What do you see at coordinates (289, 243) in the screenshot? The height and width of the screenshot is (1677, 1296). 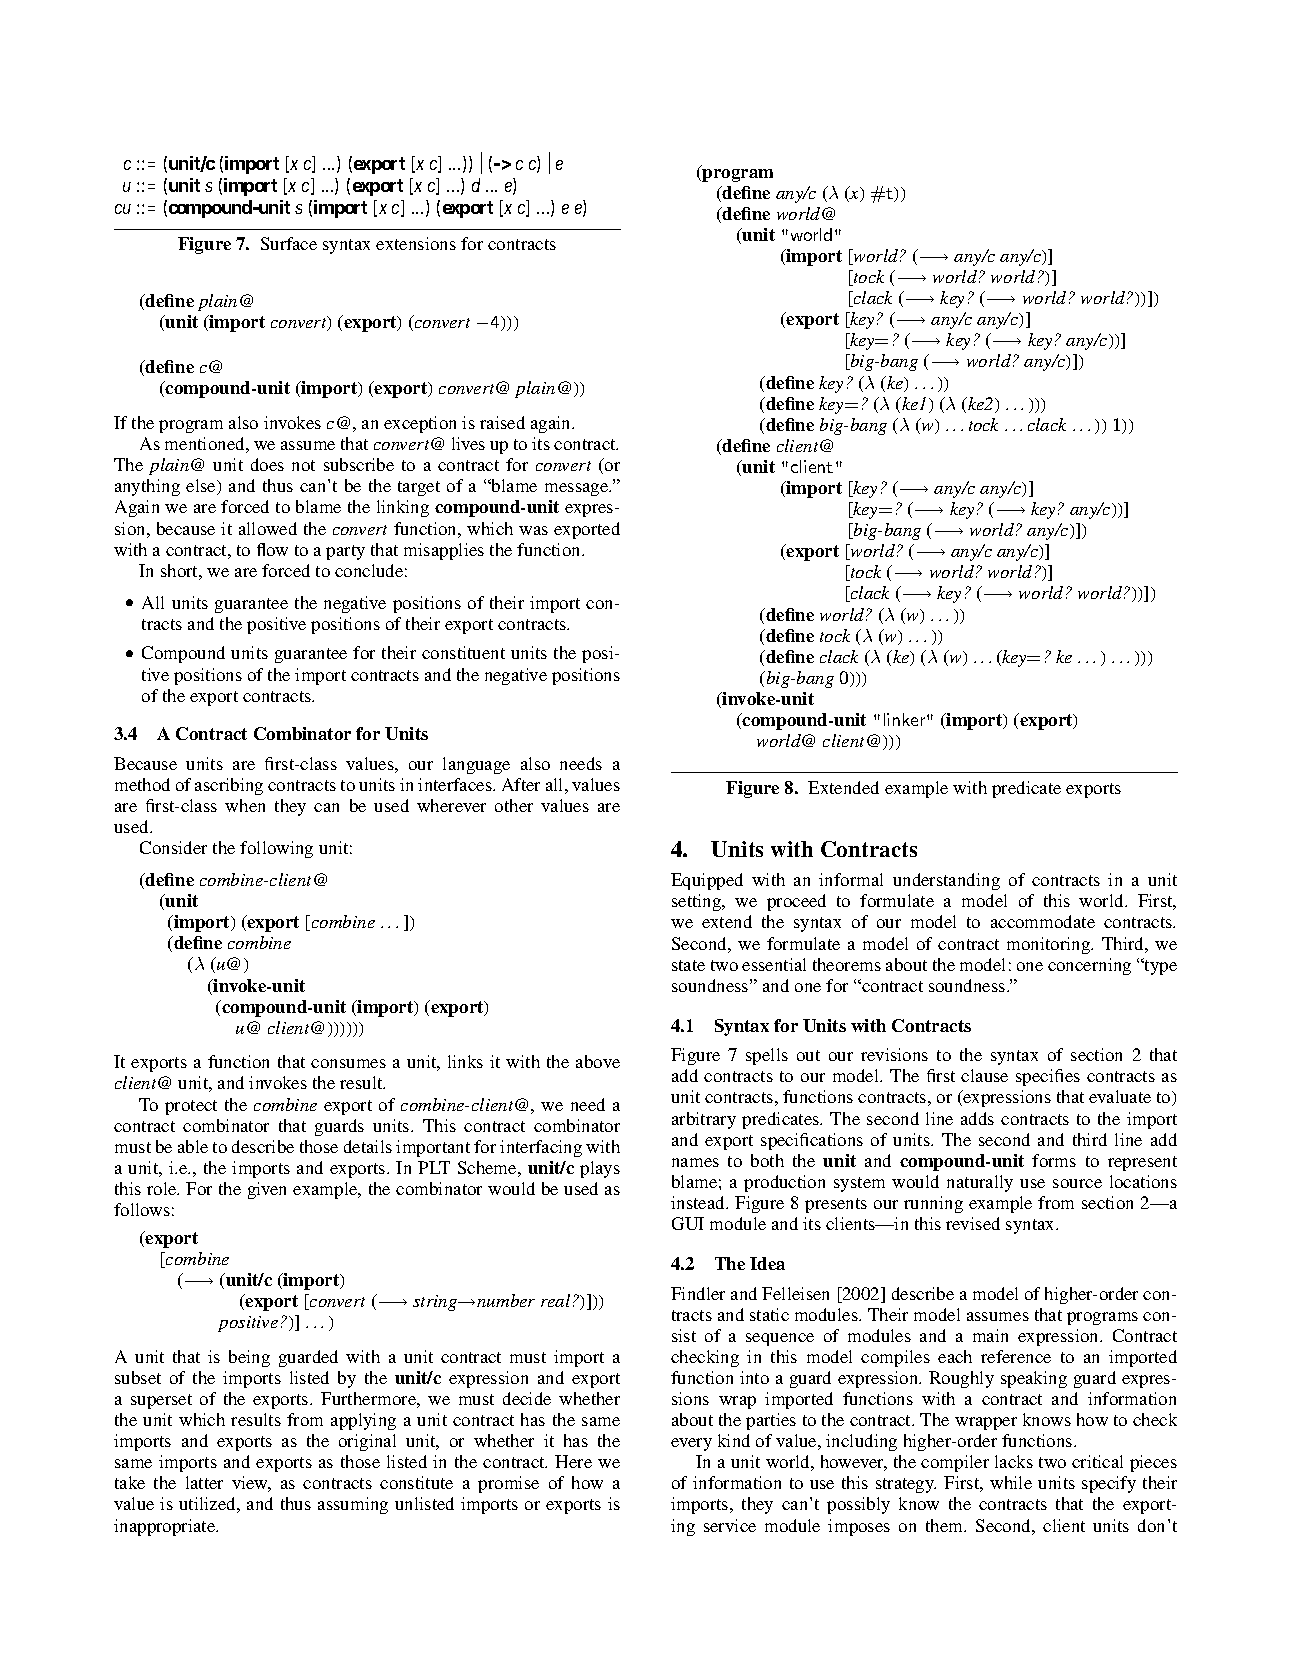 I see `Surface` at bounding box center [289, 243].
